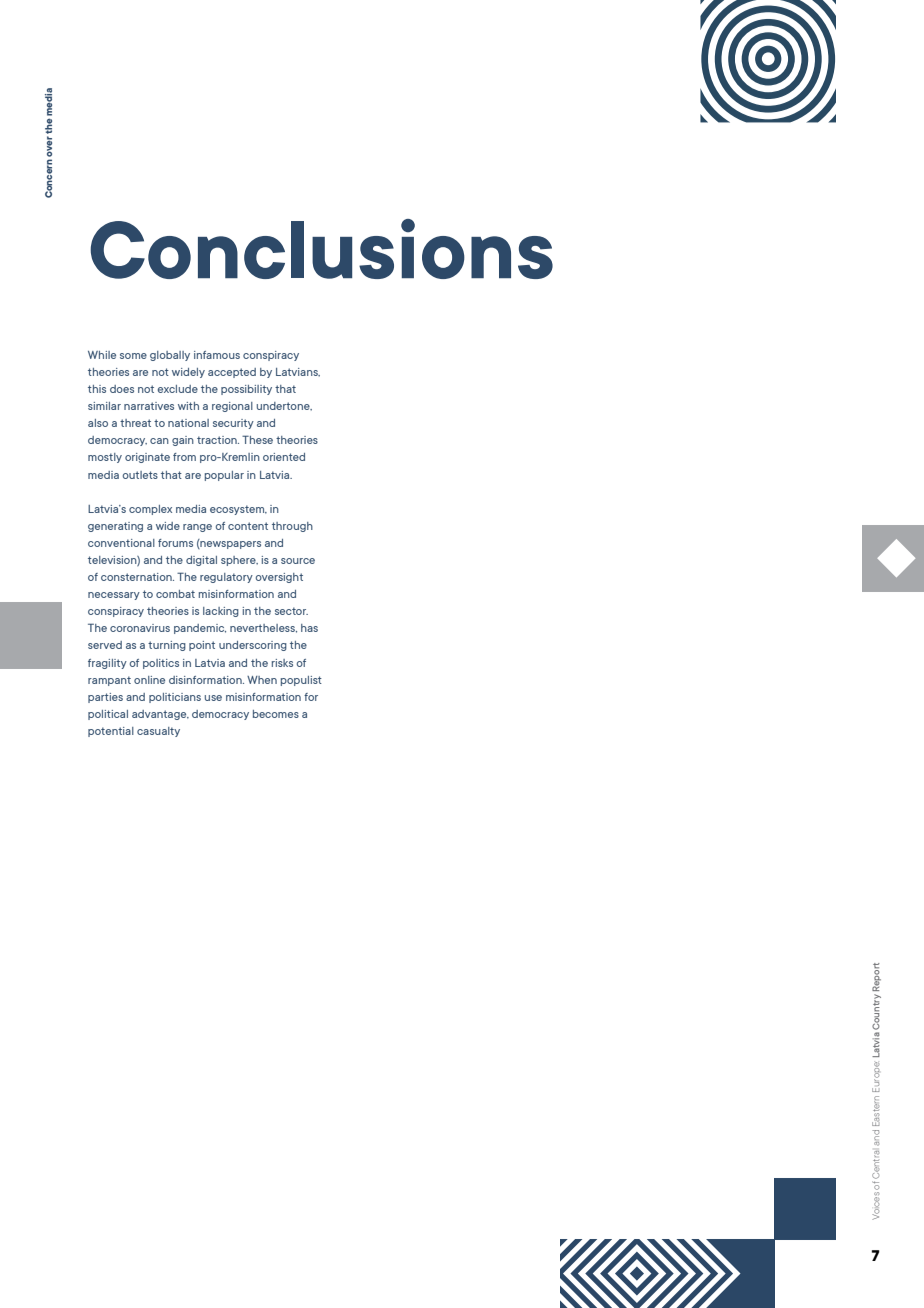  What do you see at coordinates (201, 561) in the screenshot?
I see `digital` at bounding box center [201, 561].
